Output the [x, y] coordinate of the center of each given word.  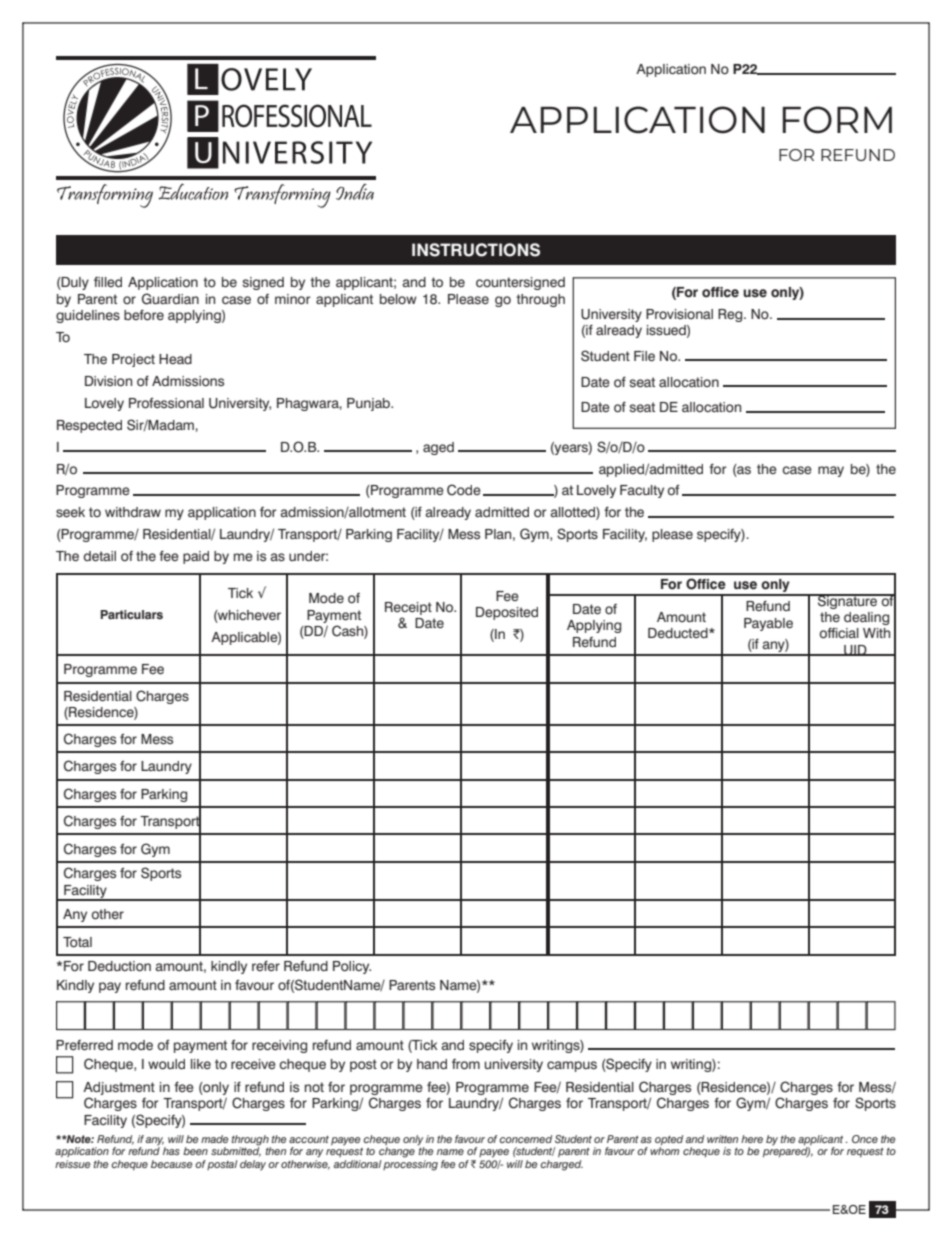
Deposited [507, 613]
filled [108, 282]
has [171, 1151]
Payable [768, 624]
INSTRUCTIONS [476, 250]
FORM [837, 120]
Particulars [132, 615]
